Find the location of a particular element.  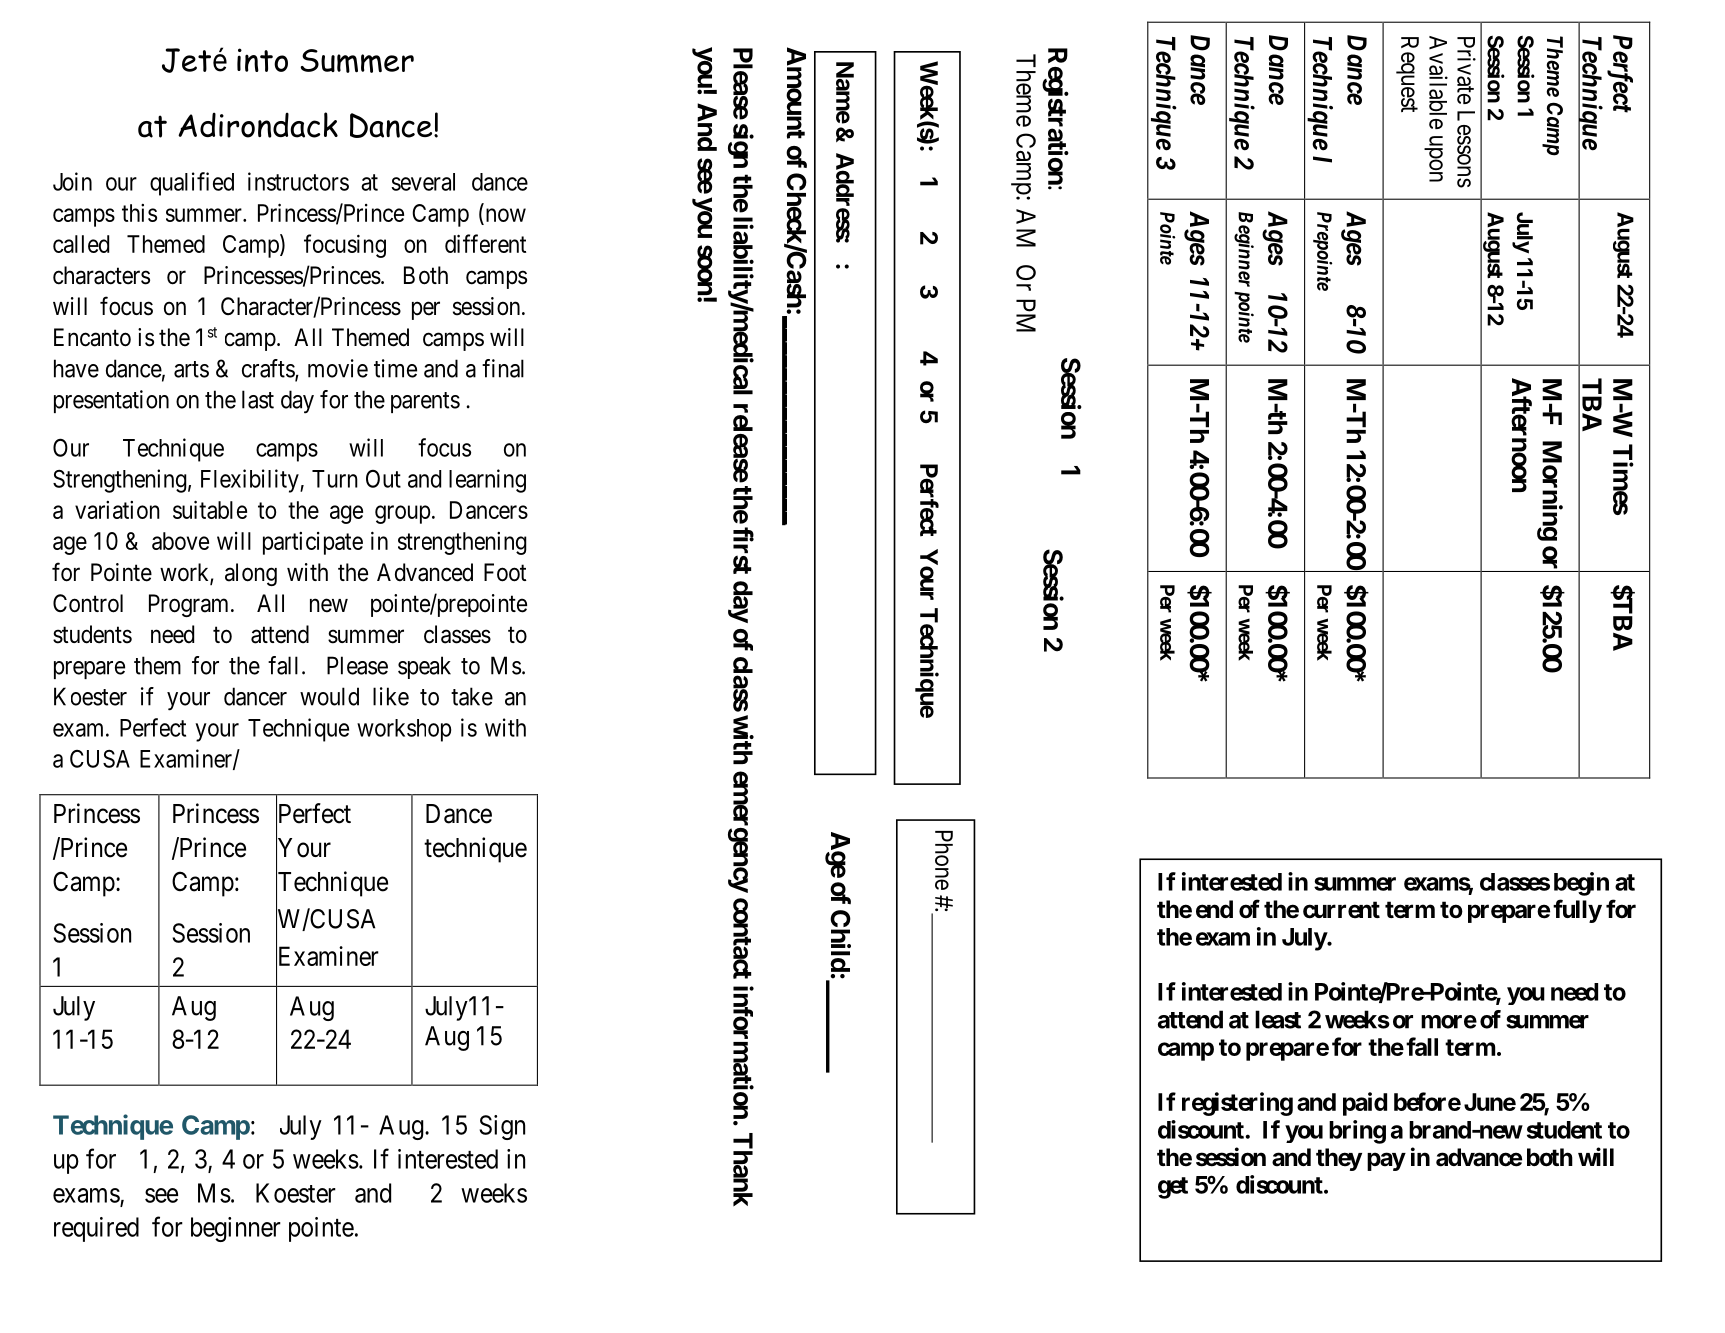

Flexibility is located at coordinates (251, 481).
